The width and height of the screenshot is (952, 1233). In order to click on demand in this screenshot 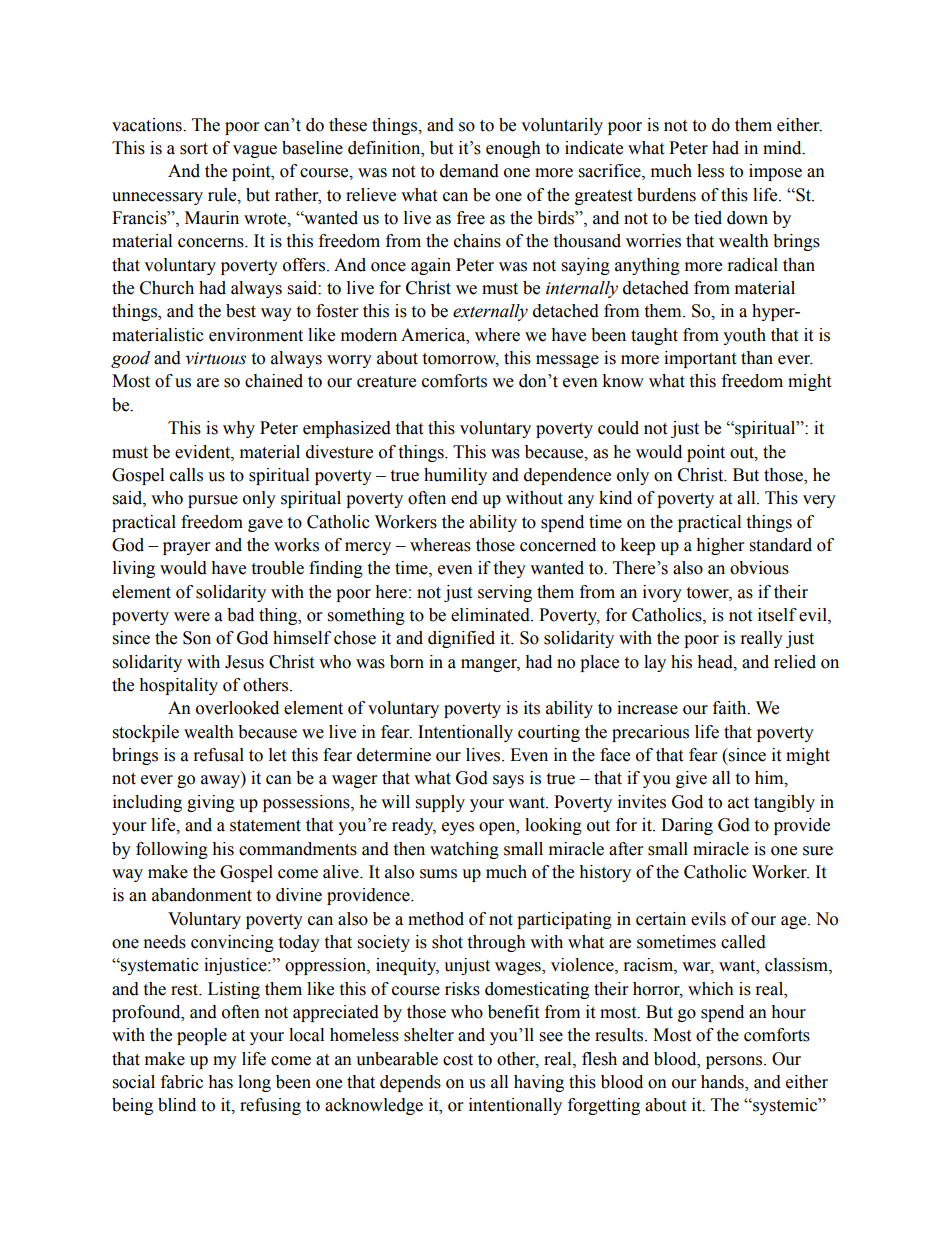, I will do `click(469, 171)`.
